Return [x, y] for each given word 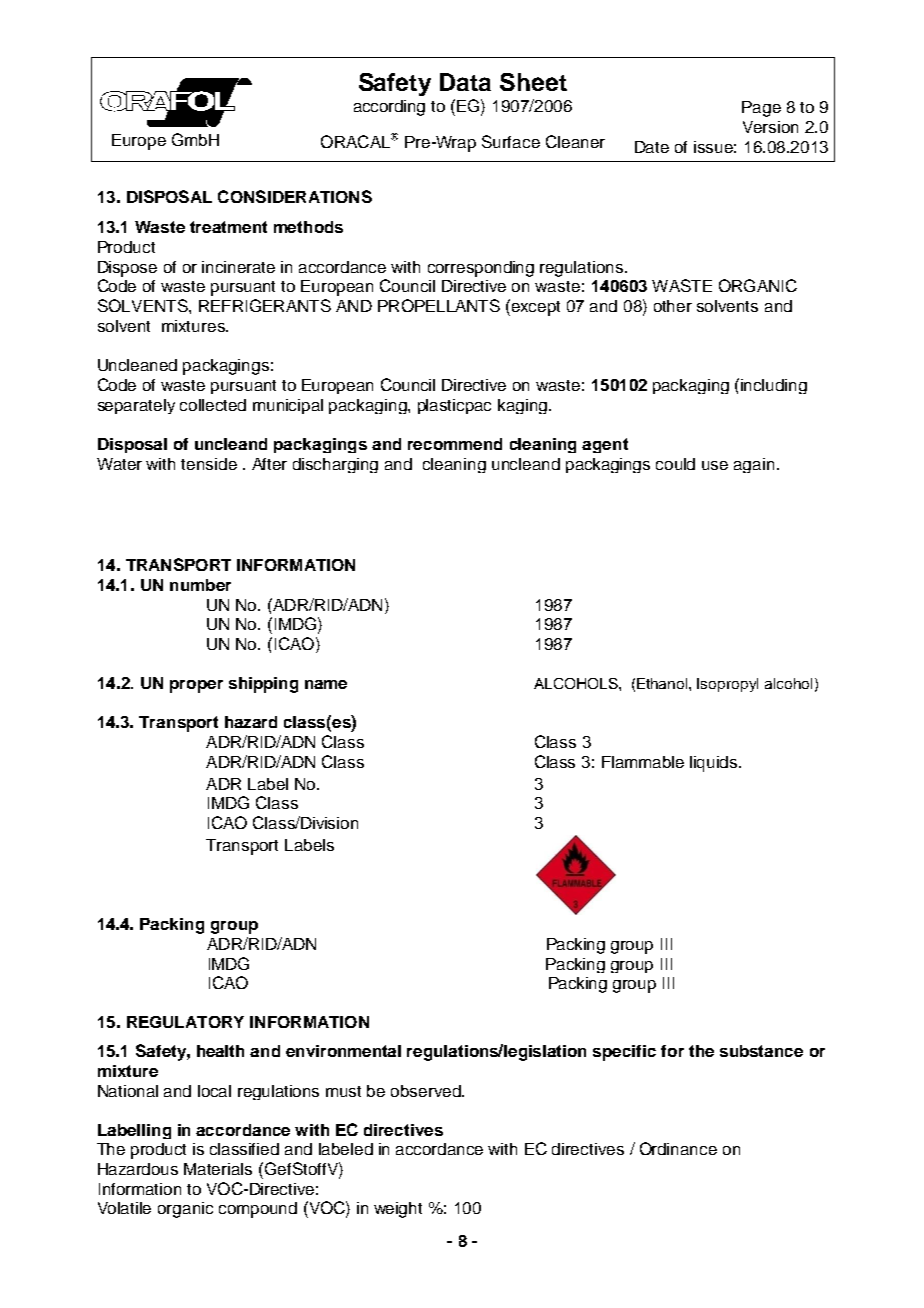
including [774, 386]
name [326, 684]
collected [213, 405]
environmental [343, 1051]
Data [465, 82]
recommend [455, 444]
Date [652, 147]
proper [196, 686]
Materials [218, 1169]
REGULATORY [185, 1022]
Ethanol [663, 683]
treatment [228, 227]
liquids [715, 764]
